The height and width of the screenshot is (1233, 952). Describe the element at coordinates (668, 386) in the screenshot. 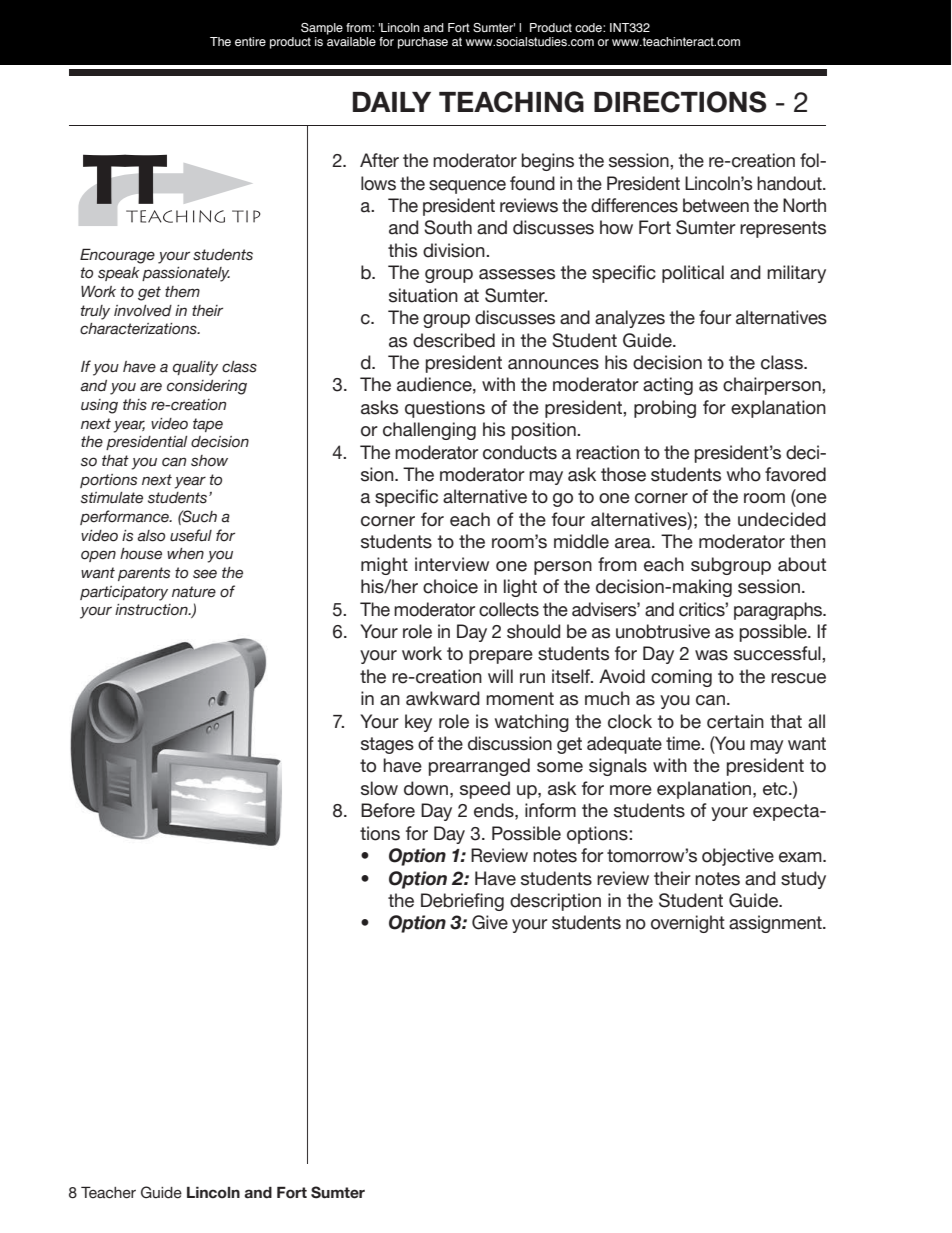

I see `acting` at that location.
